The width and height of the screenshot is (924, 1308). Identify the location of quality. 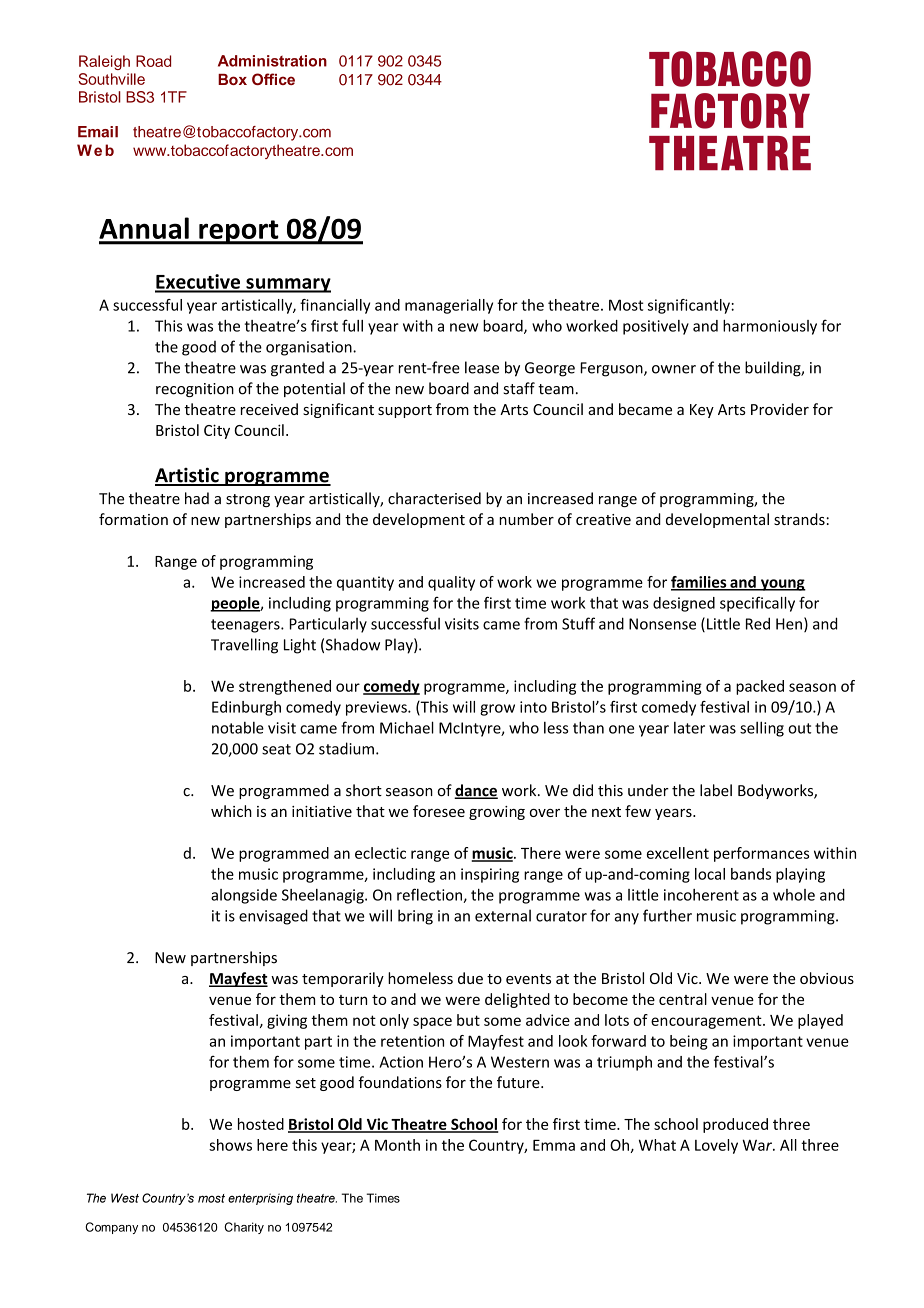
(451, 583).
